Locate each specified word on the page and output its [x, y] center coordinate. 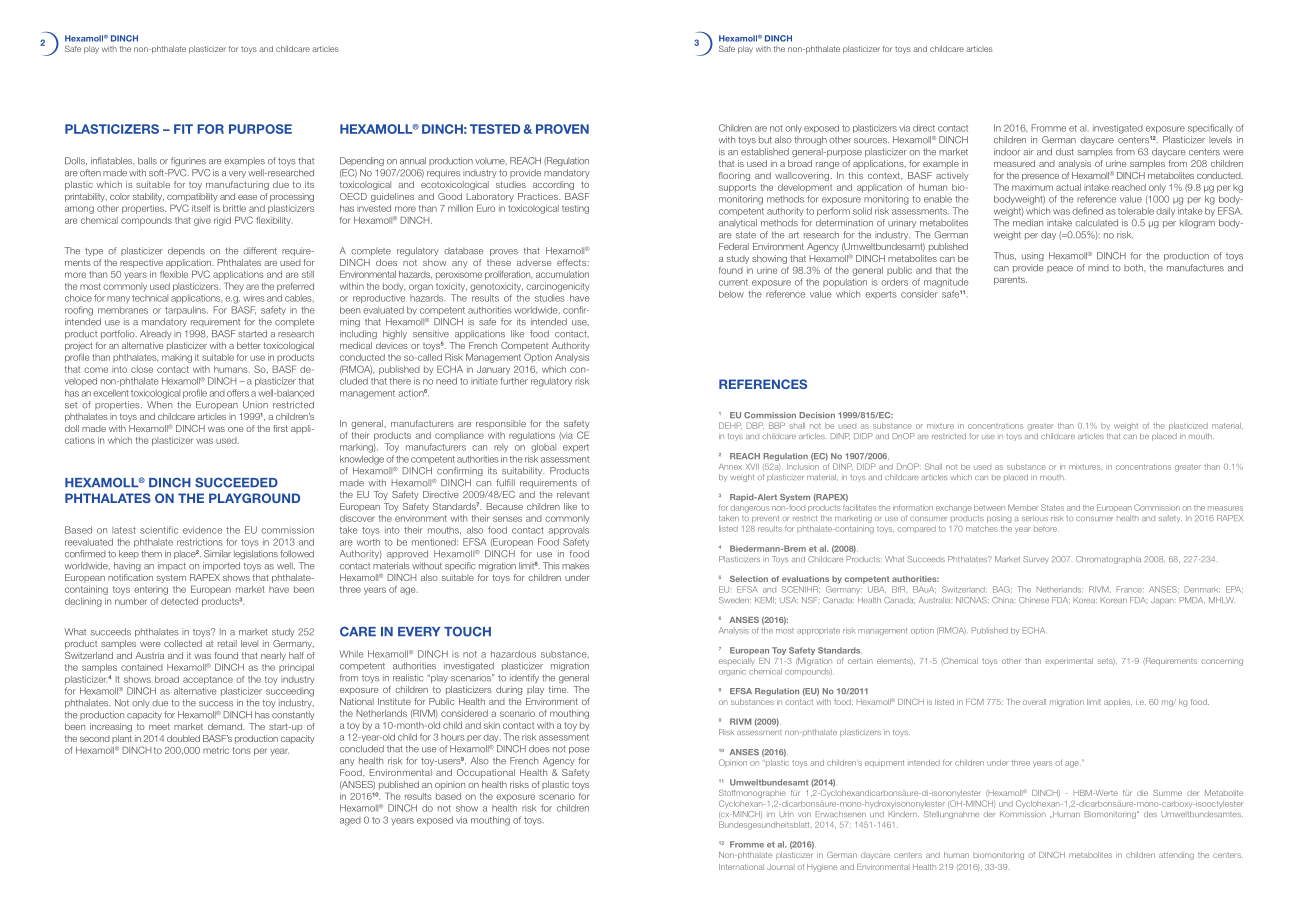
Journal [780, 867]
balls [147, 161]
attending [1176, 856]
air [1028, 152]
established [765, 152]
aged [350, 821]
